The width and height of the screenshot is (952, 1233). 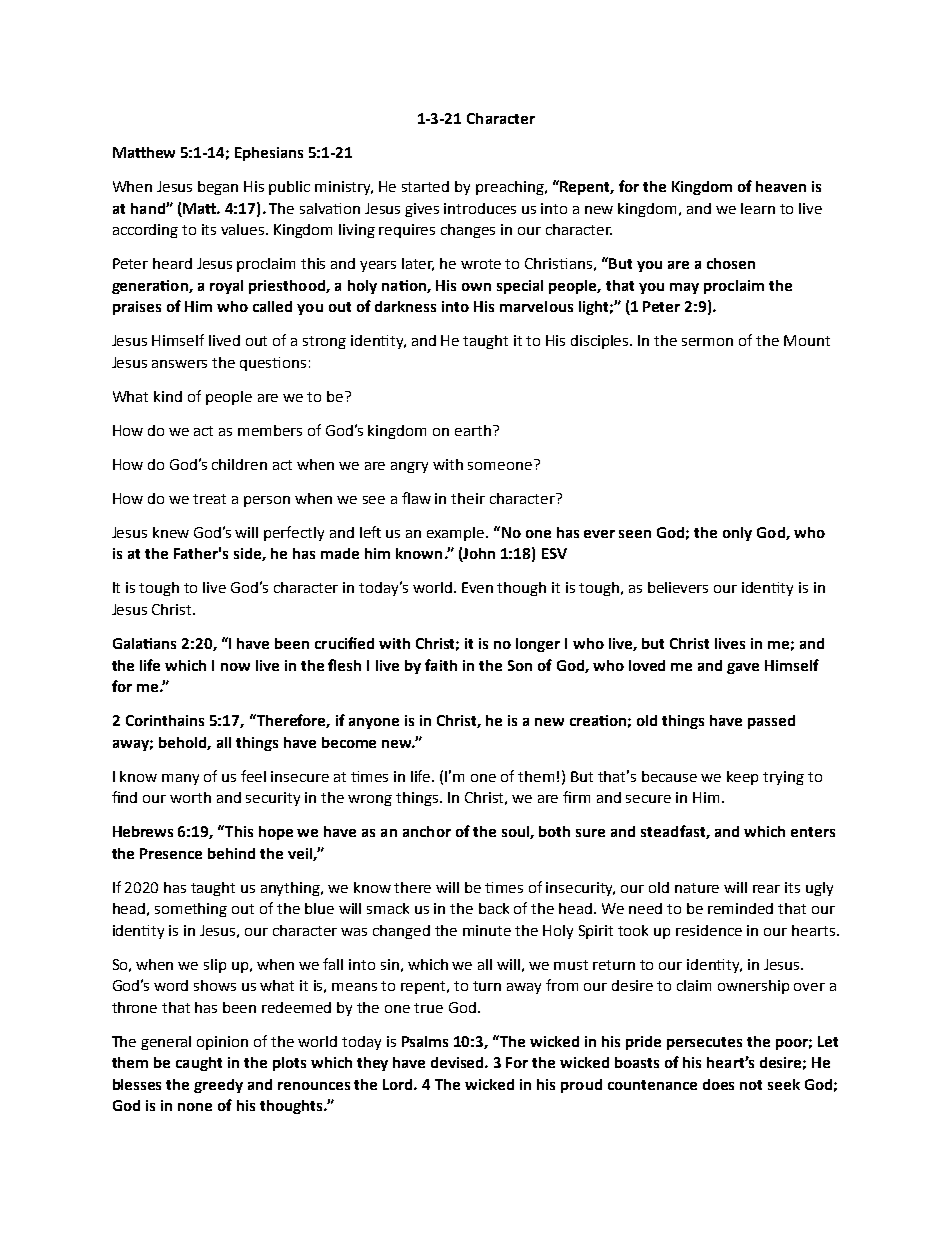 What do you see at coordinates (425, 1041) in the screenshot?
I see `Psalms` at bounding box center [425, 1041].
